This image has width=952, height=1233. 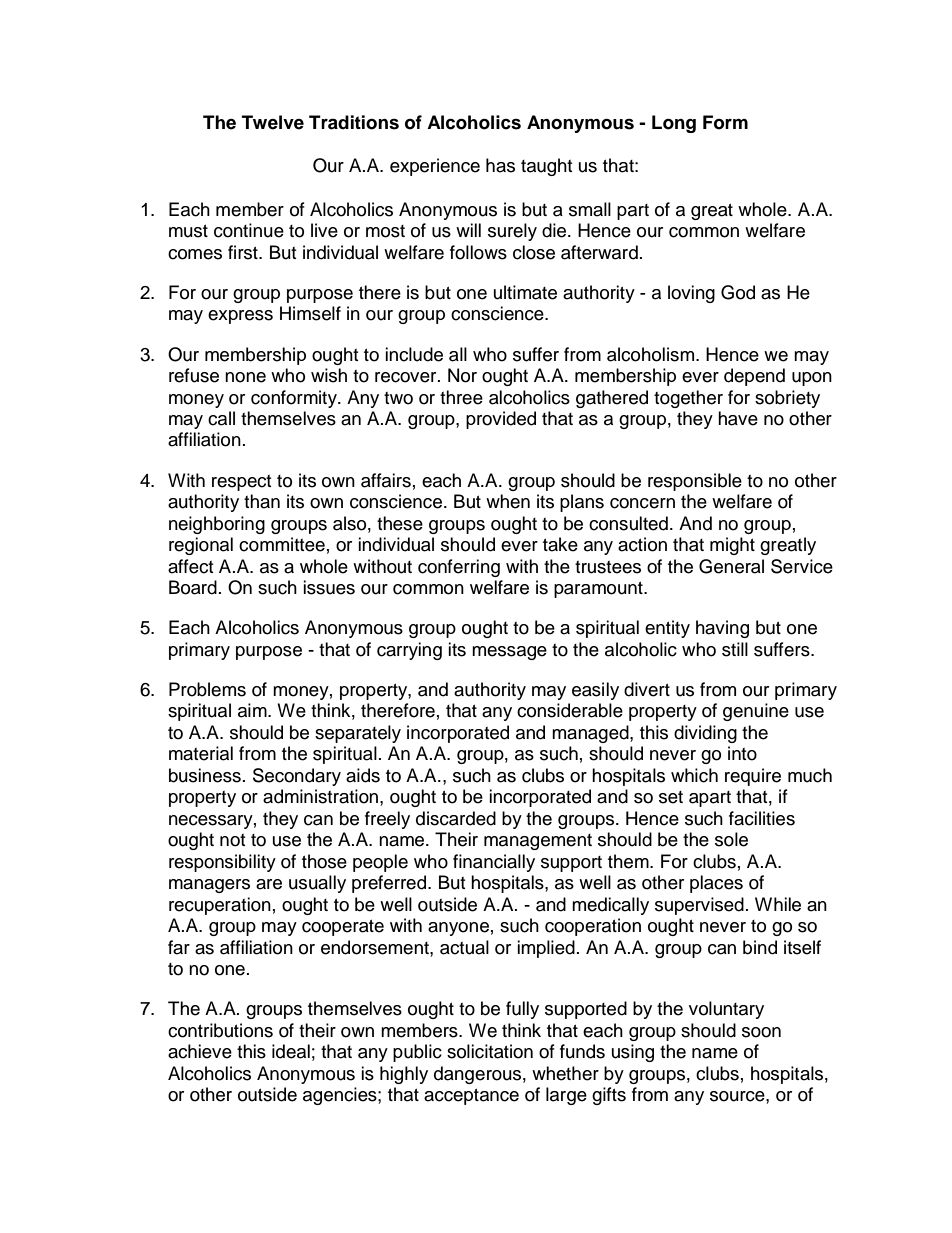 I want to click on solicitation, so click(x=490, y=1051).
